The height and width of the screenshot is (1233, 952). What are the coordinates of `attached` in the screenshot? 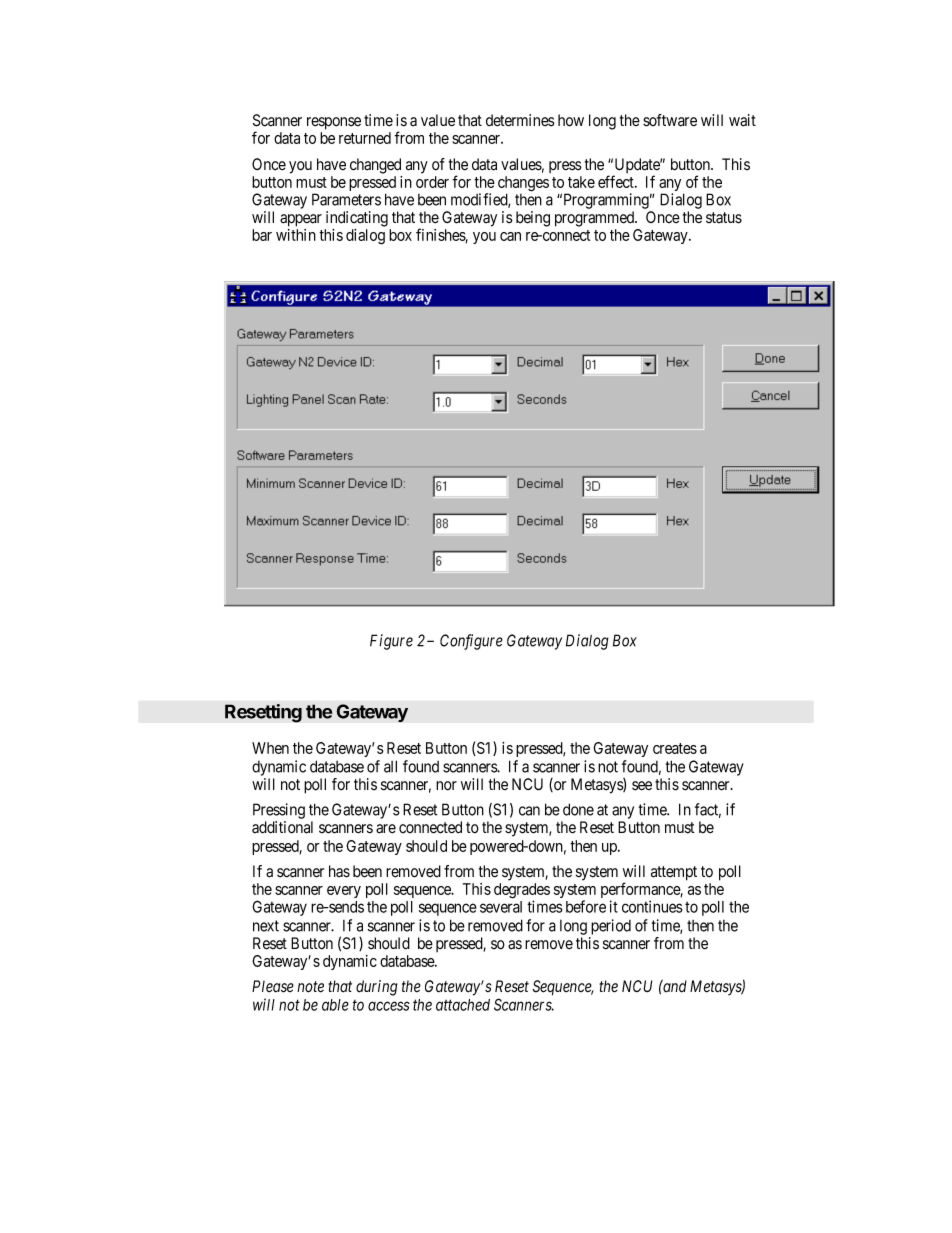 It's located at (463, 1005).
